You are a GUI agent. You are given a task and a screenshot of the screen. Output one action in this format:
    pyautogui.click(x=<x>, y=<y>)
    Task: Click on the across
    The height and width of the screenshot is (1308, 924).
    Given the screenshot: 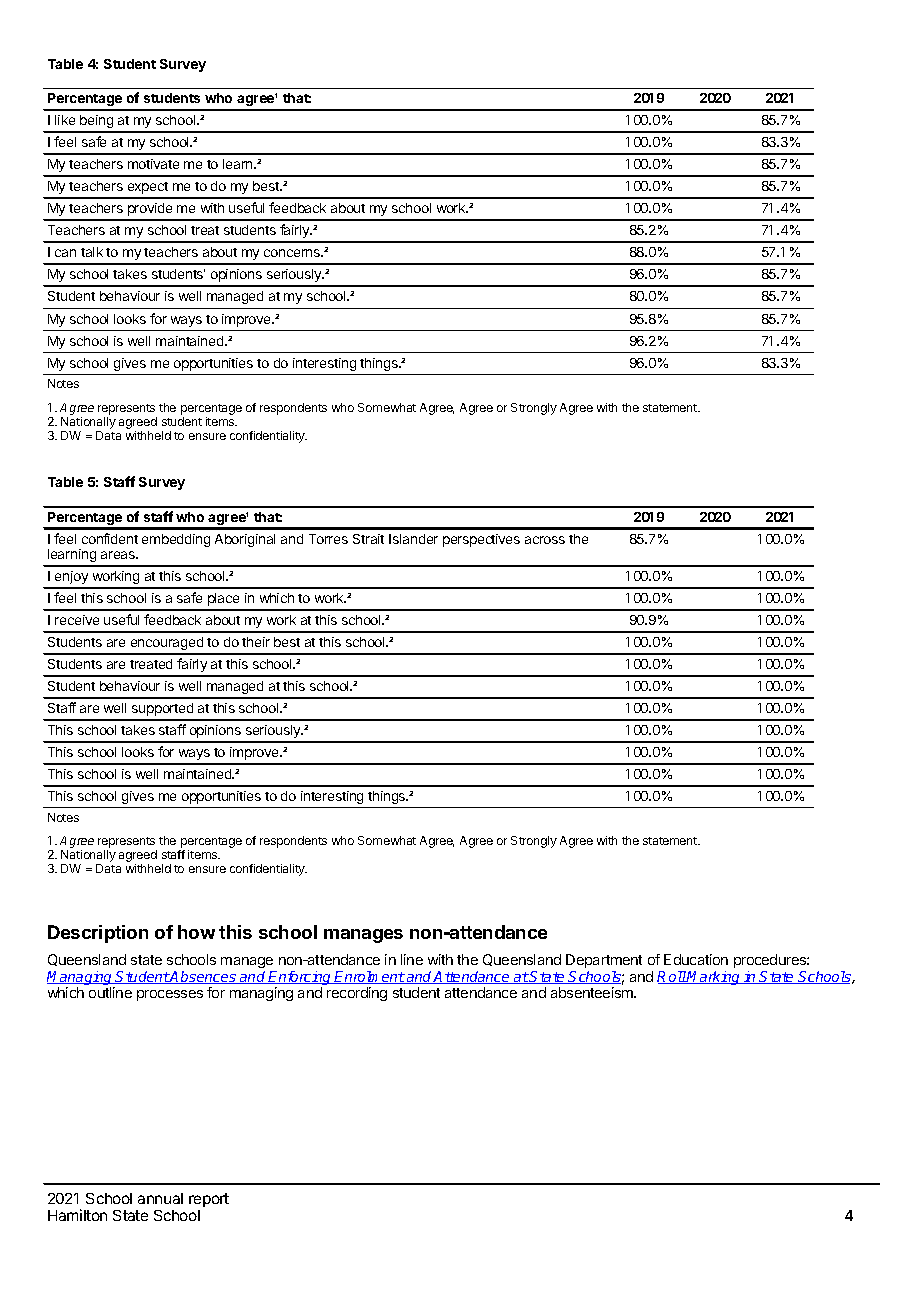 What is the action you would take?
    pyautogui.click(x=545, y=540)
